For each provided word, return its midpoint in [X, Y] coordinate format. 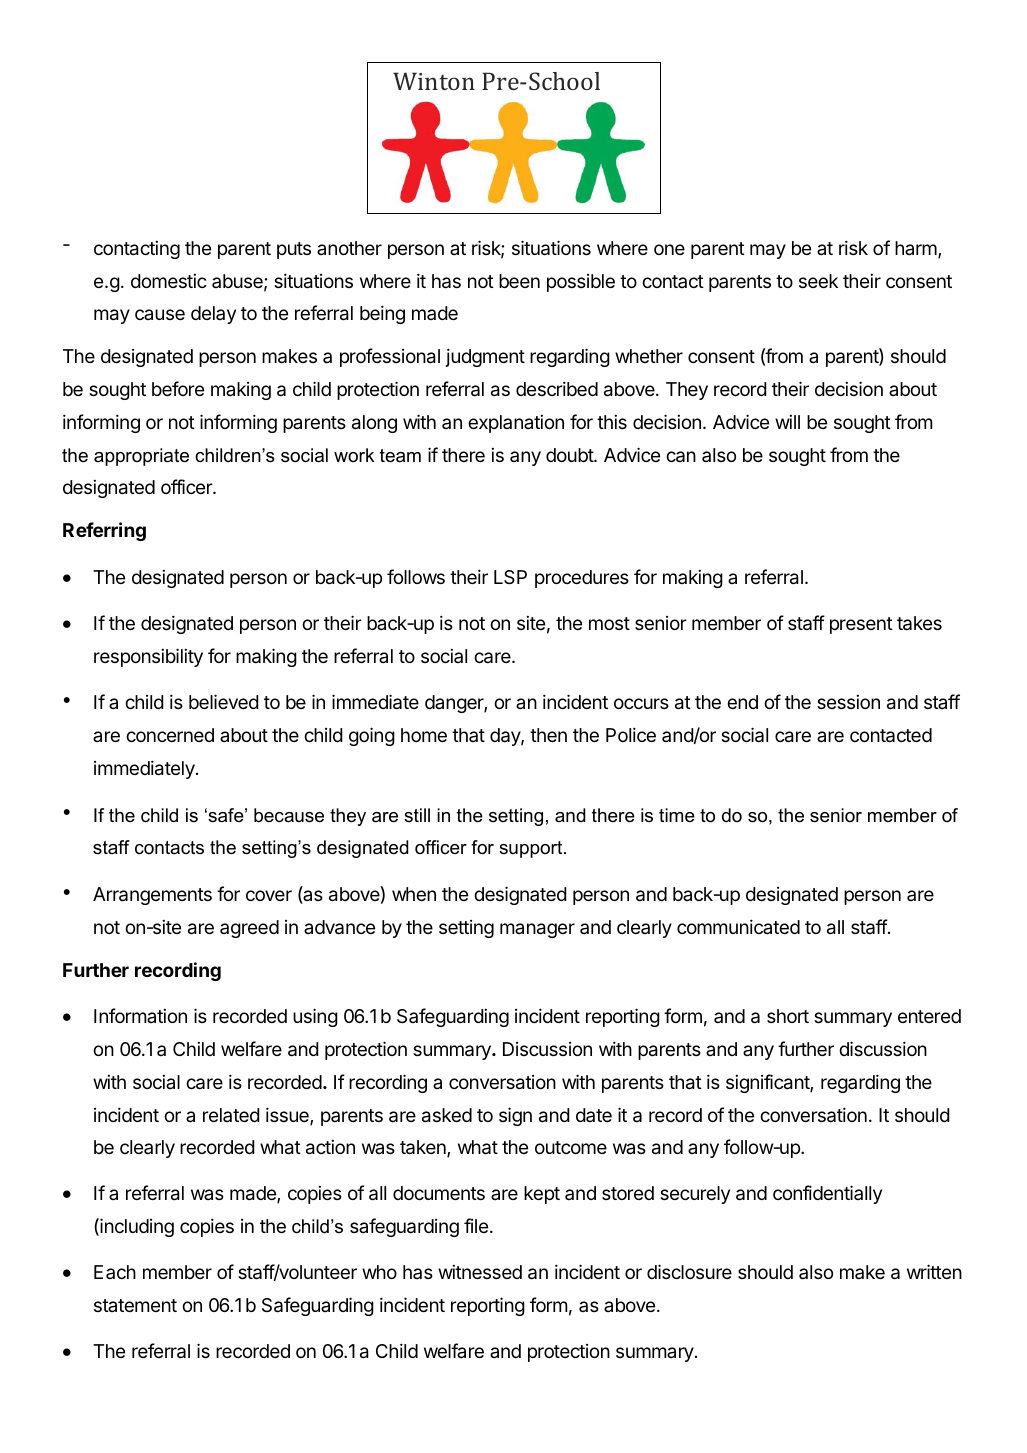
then [548, 735]
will [787, 422]
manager [537, 930]
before [178, 388]
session [848, 702]
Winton [434, 81]
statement [135, 1305]
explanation [516, 424]
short [788, 1016]
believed [224, 701]
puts [294, 250]
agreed [249, 929]
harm [917, 249]
